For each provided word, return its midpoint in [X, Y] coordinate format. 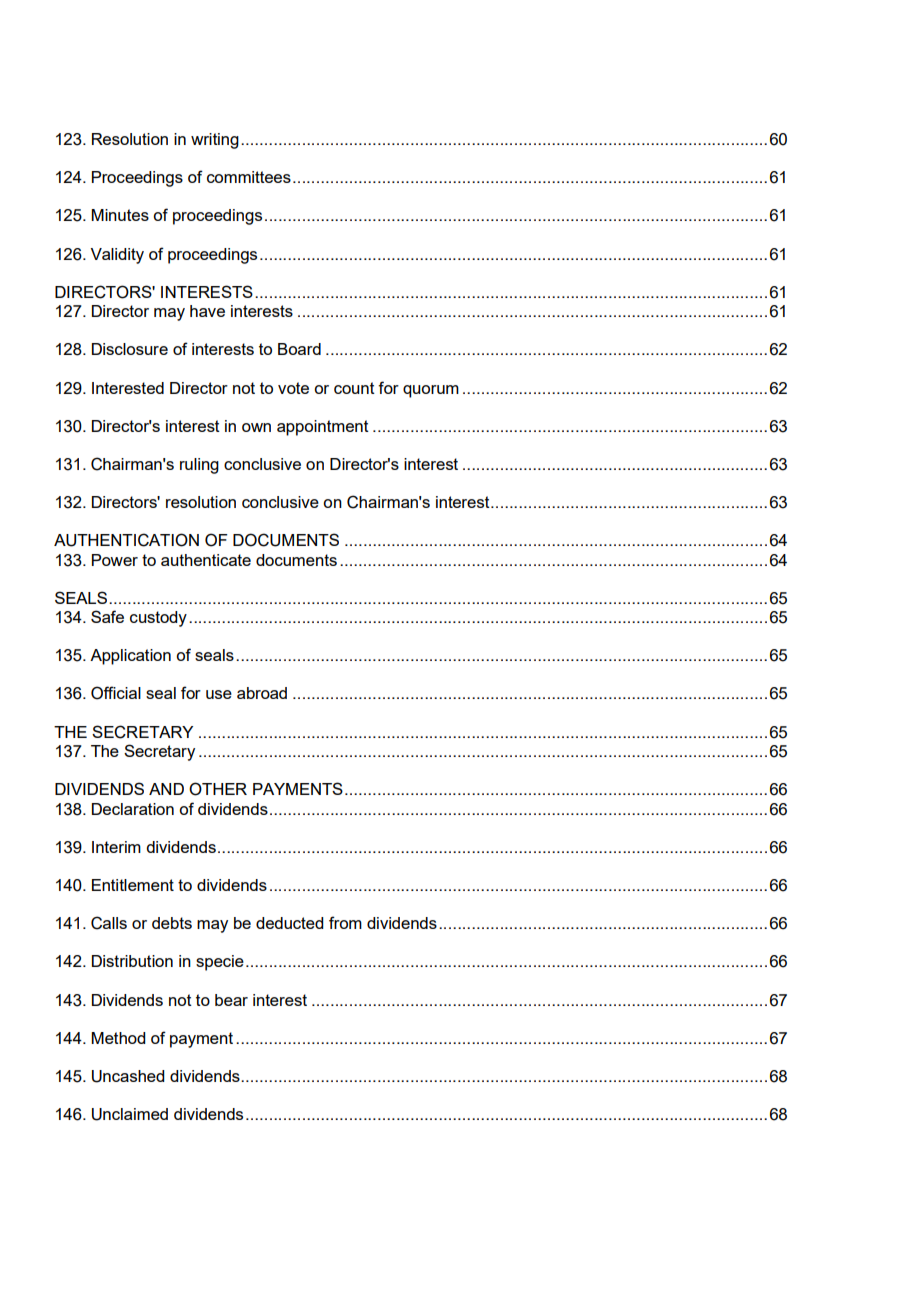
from [345, 922]
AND [166, 789]
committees [249, 177]
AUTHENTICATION [126, 540]
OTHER [218, 789]
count [354, 388]
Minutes [120, 215]
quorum [431, 391]
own [256, 427]
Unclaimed [130, 1114]
